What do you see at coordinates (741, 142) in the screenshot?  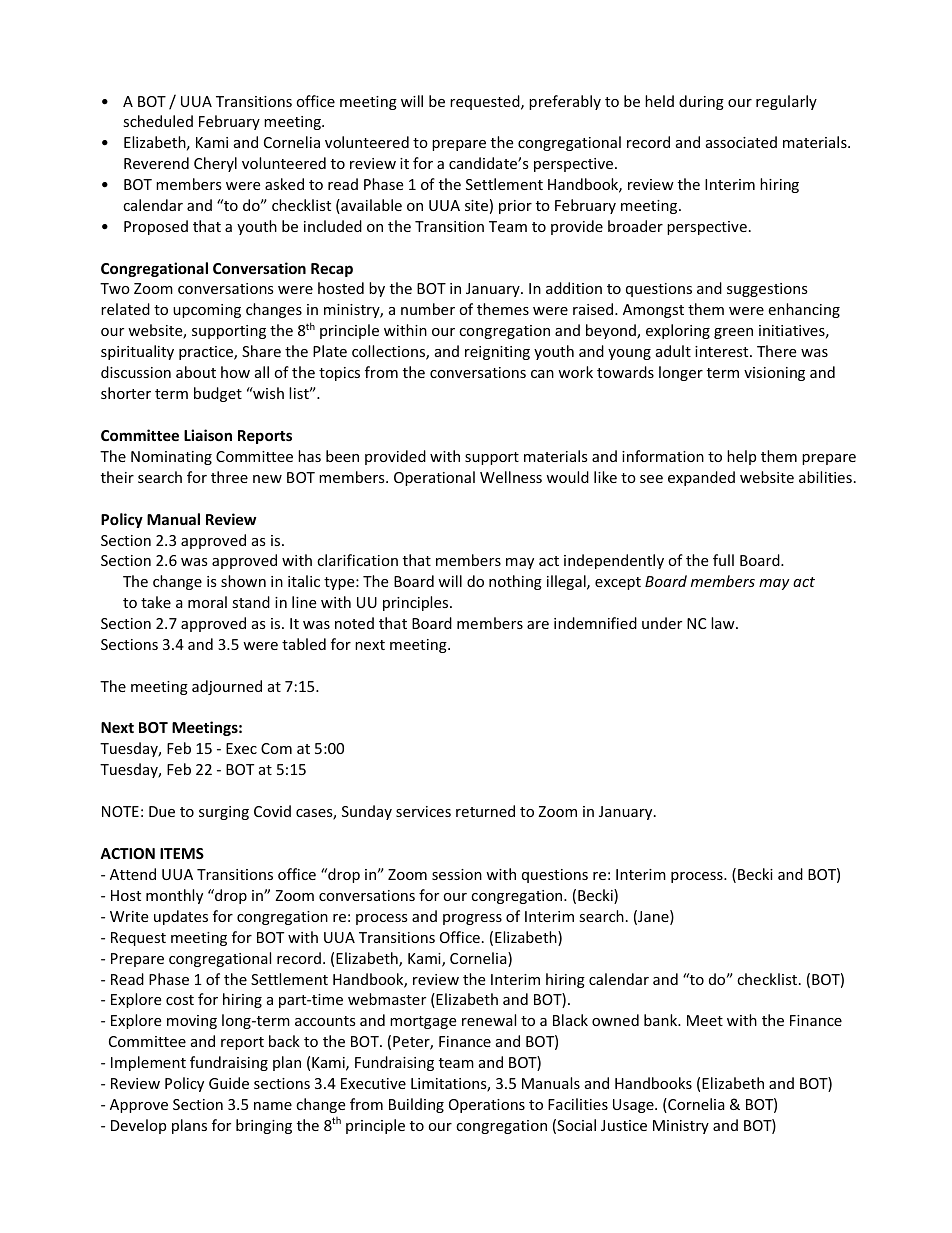 I see `associated` at bounding box center [741, 142].
